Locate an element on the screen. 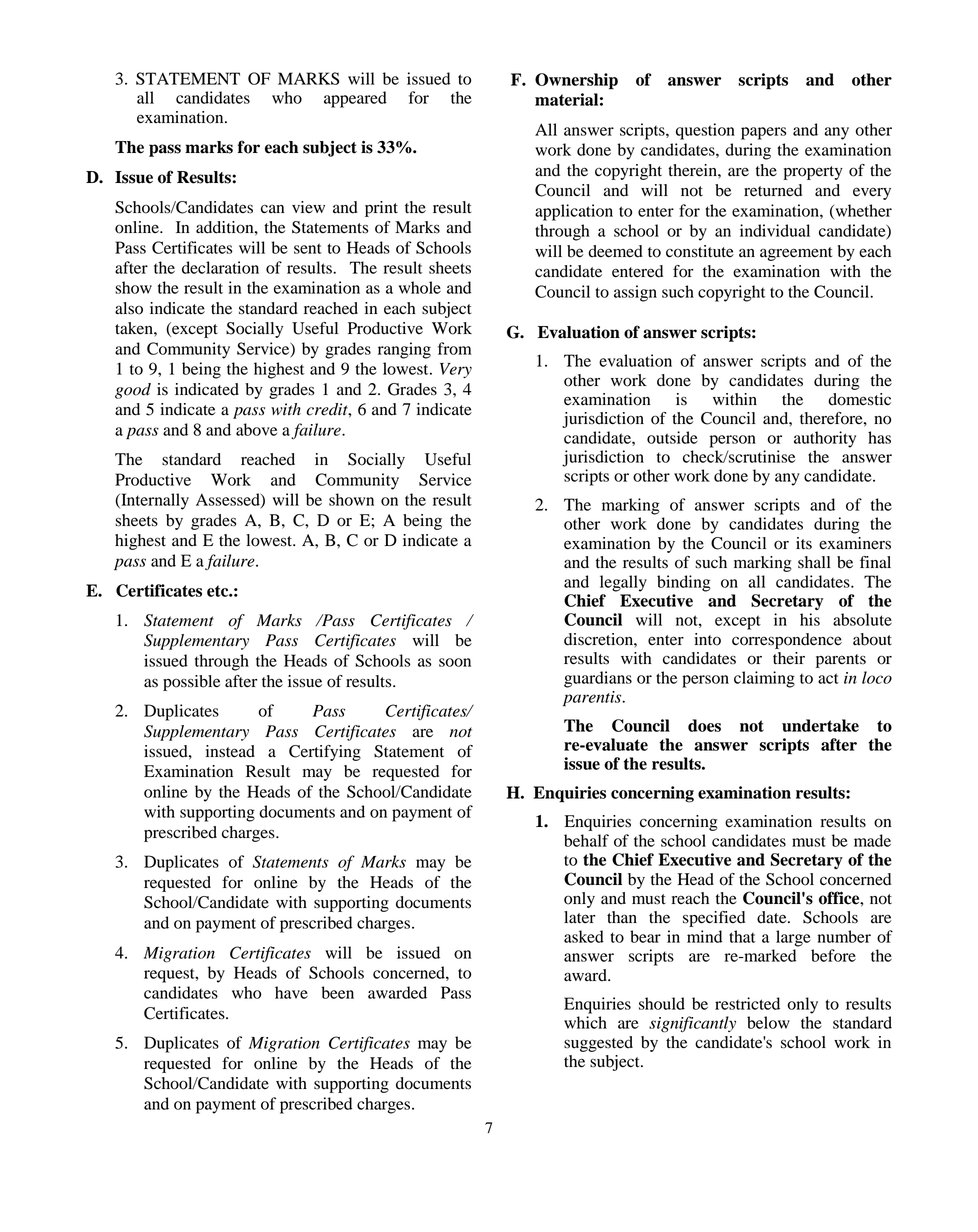 This screenshot has width=978, height=1232. Ownership is located at coordinates (576, 81).
